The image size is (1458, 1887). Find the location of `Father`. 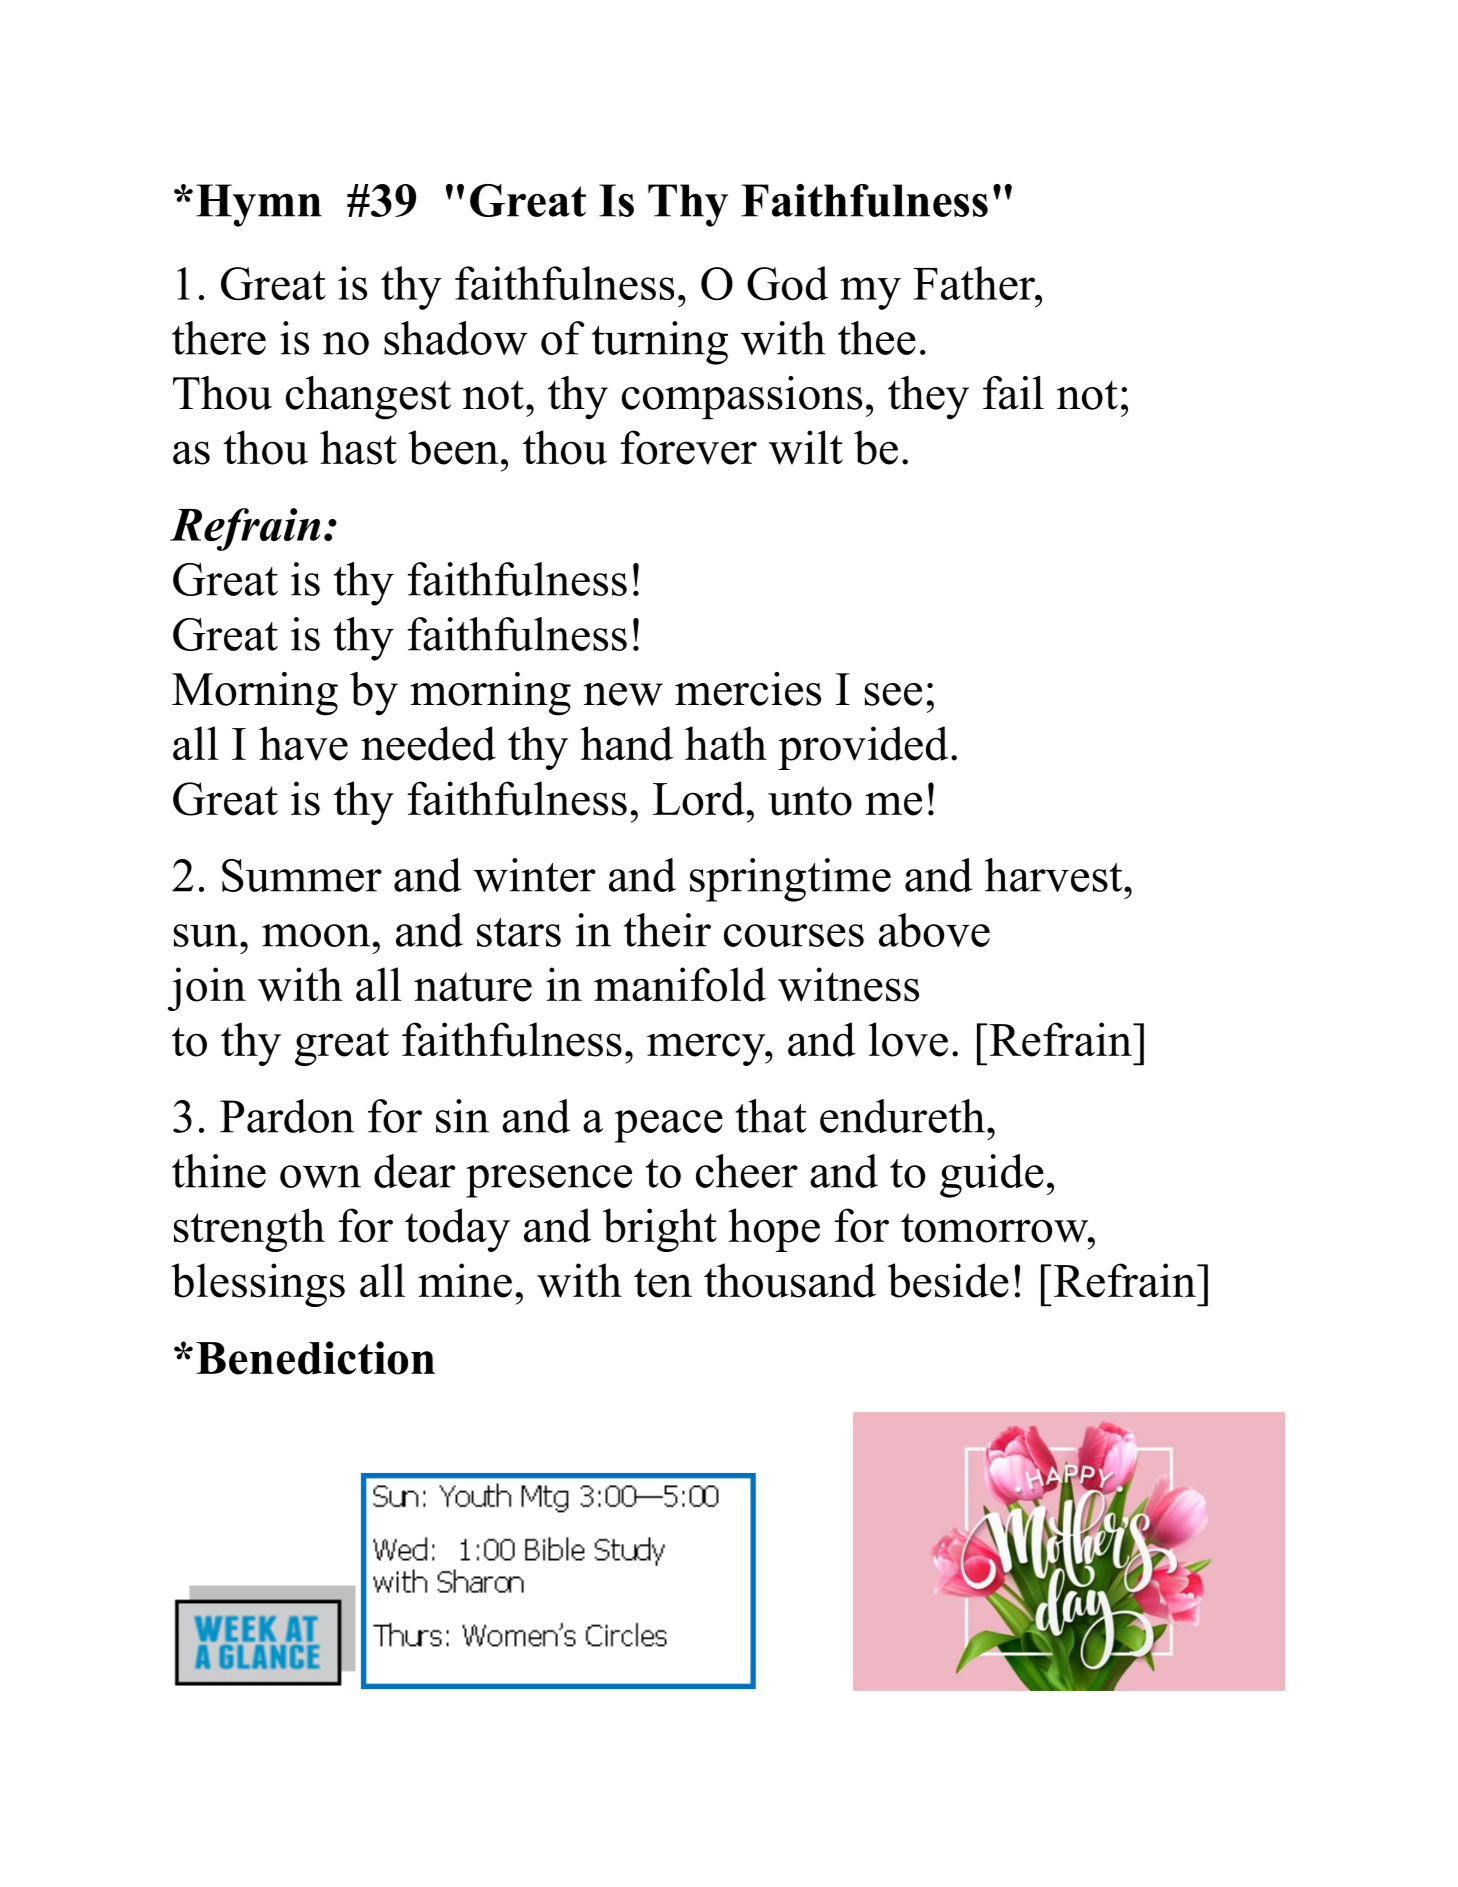

Father is located at coordinates (975, 283).
